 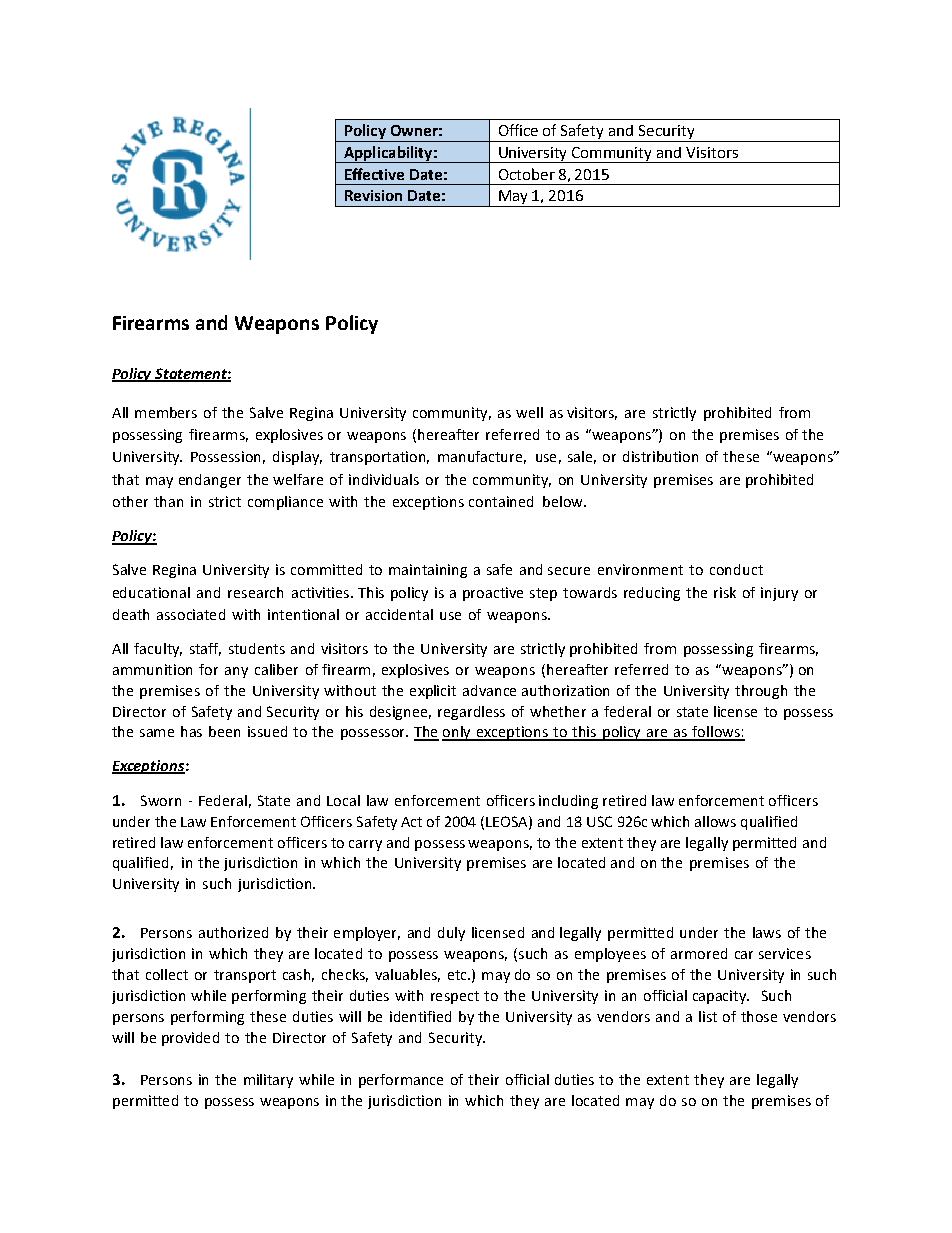 What do you see at coordinates (161, 800) in the image?
I see `Sworn` at bounding box center [161, 800].
